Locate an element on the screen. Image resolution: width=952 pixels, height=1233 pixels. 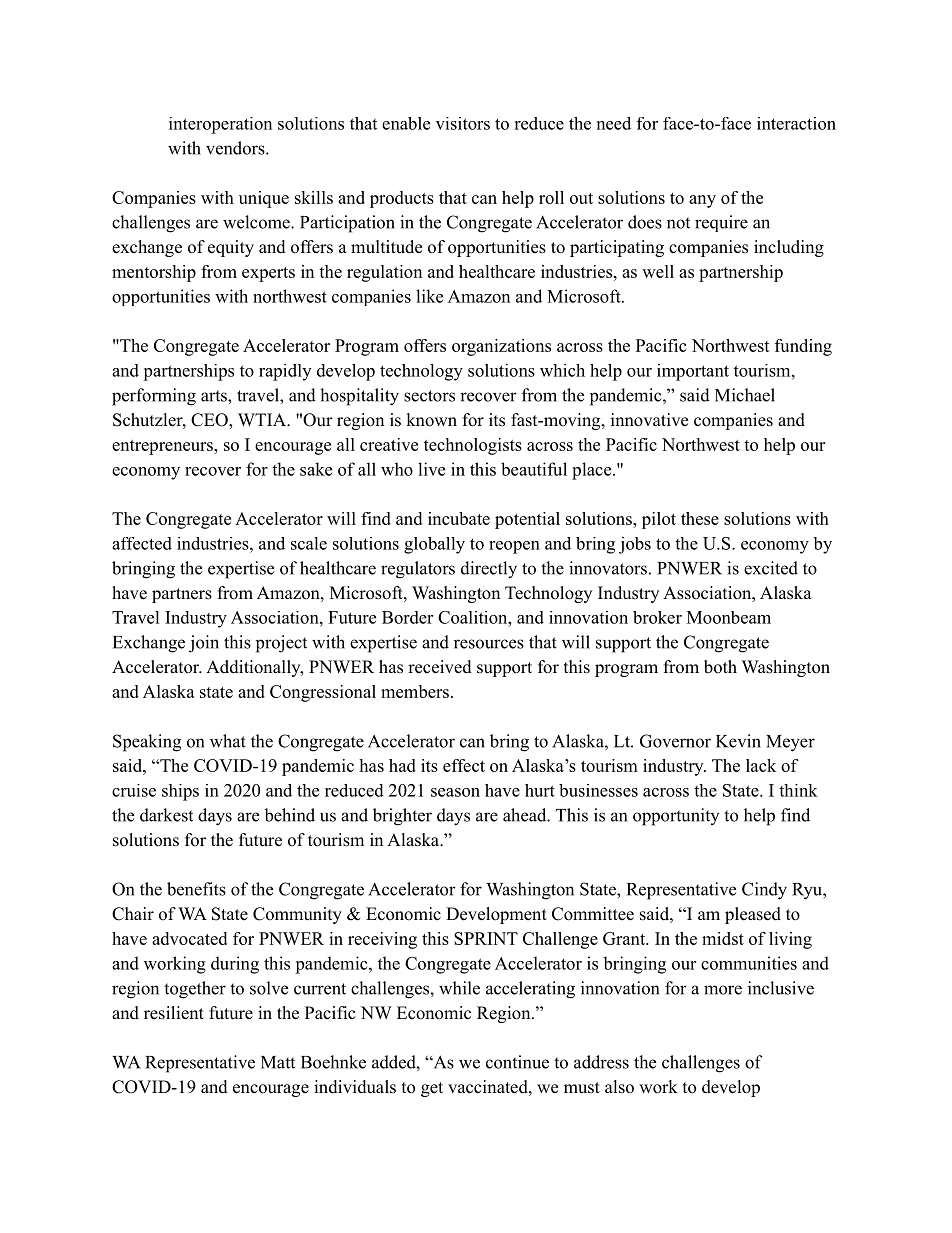
vendors is located at coordinates (236, 148).
